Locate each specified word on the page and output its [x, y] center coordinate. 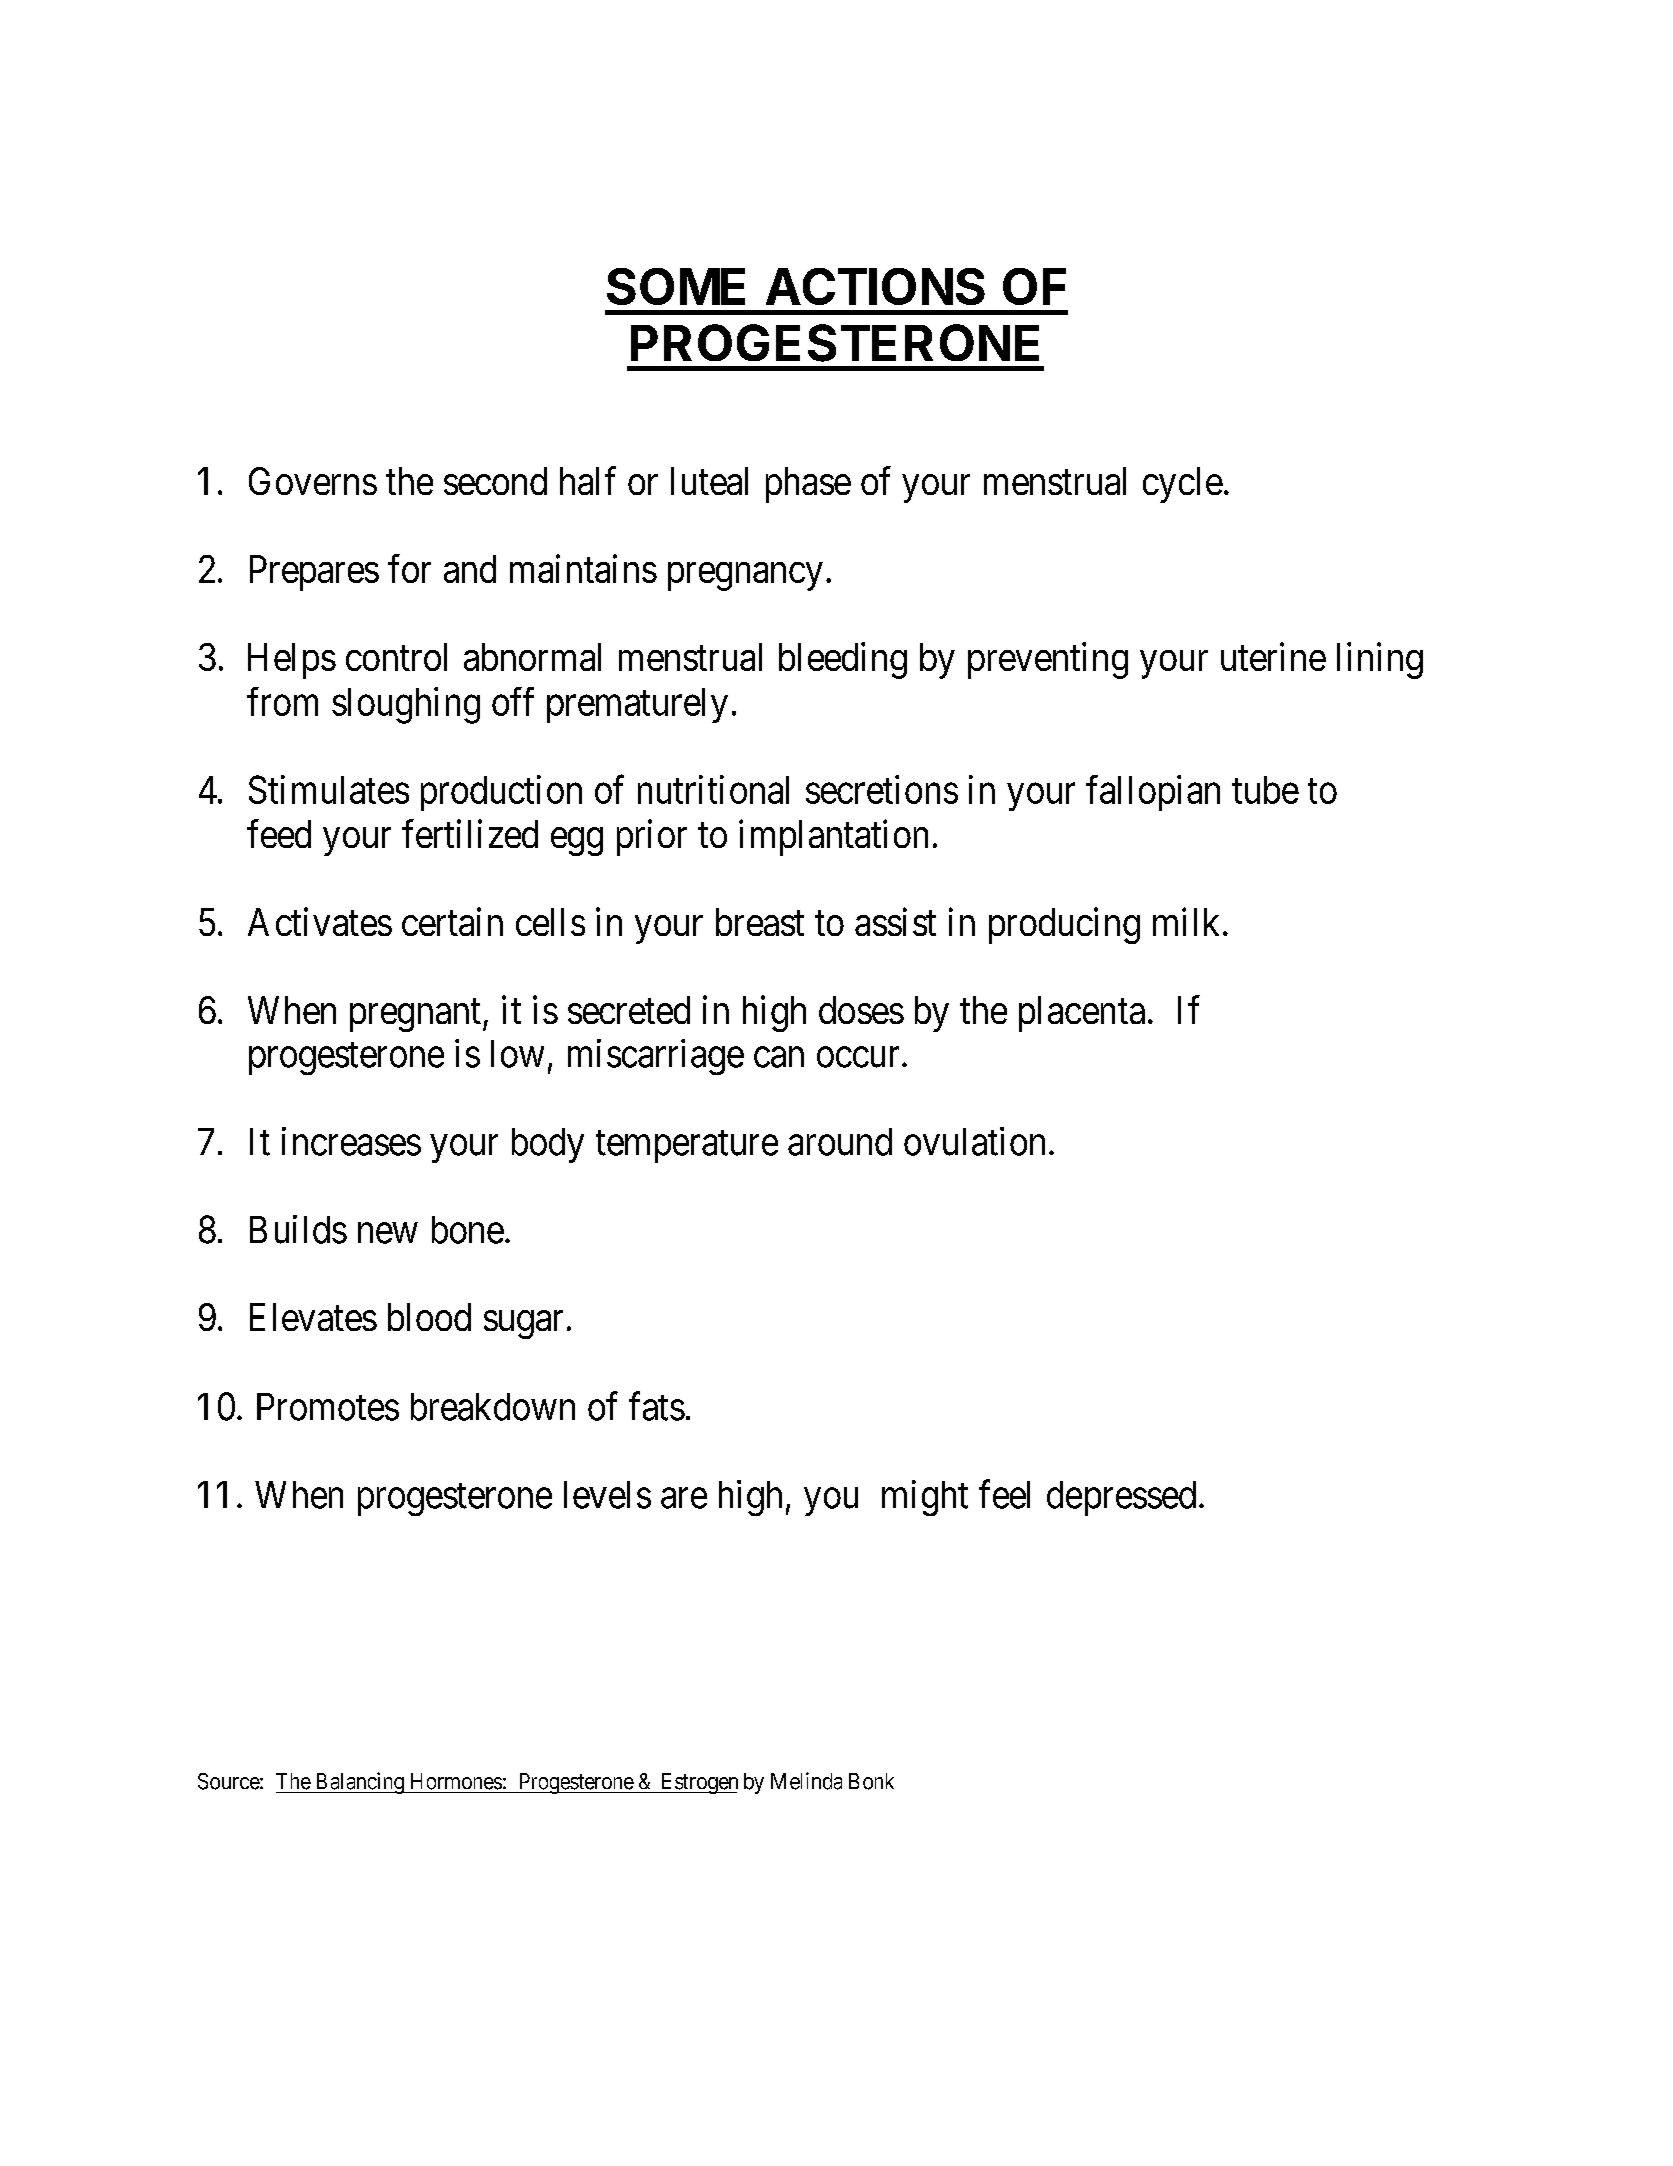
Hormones [456, 1781]
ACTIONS [875, 286]
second [495, 481]
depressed [1121, 1498]
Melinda [806, 1781]
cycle [1183, 485]
